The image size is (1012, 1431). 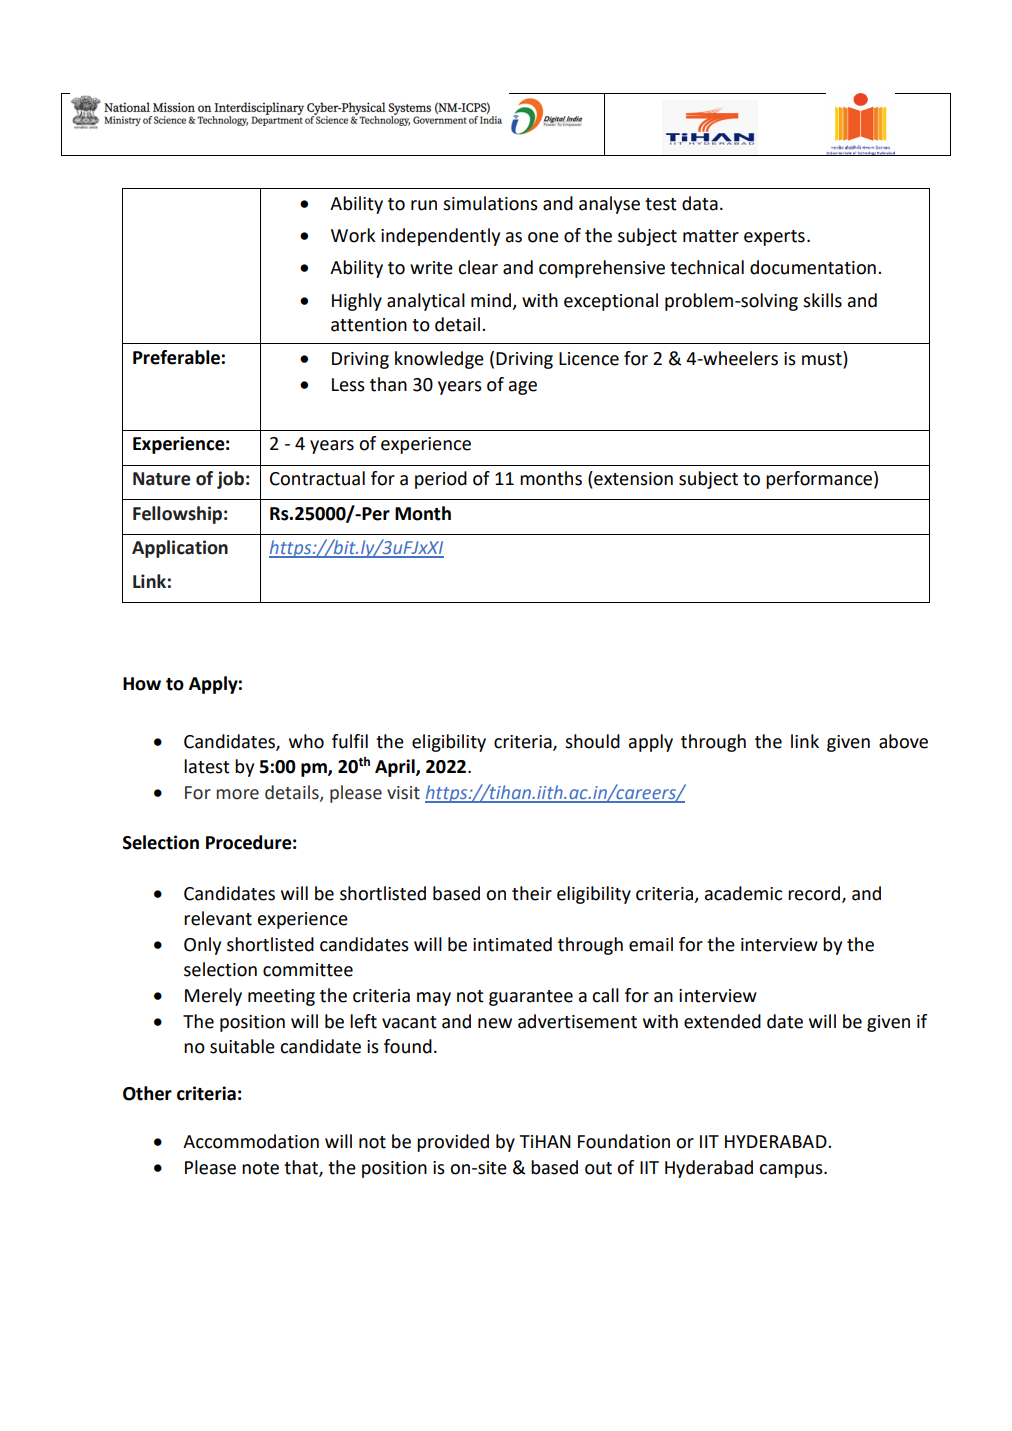 What do you see at coordinates (815, 894) in the document?
I see `record` at bounding box center [815, 894].
